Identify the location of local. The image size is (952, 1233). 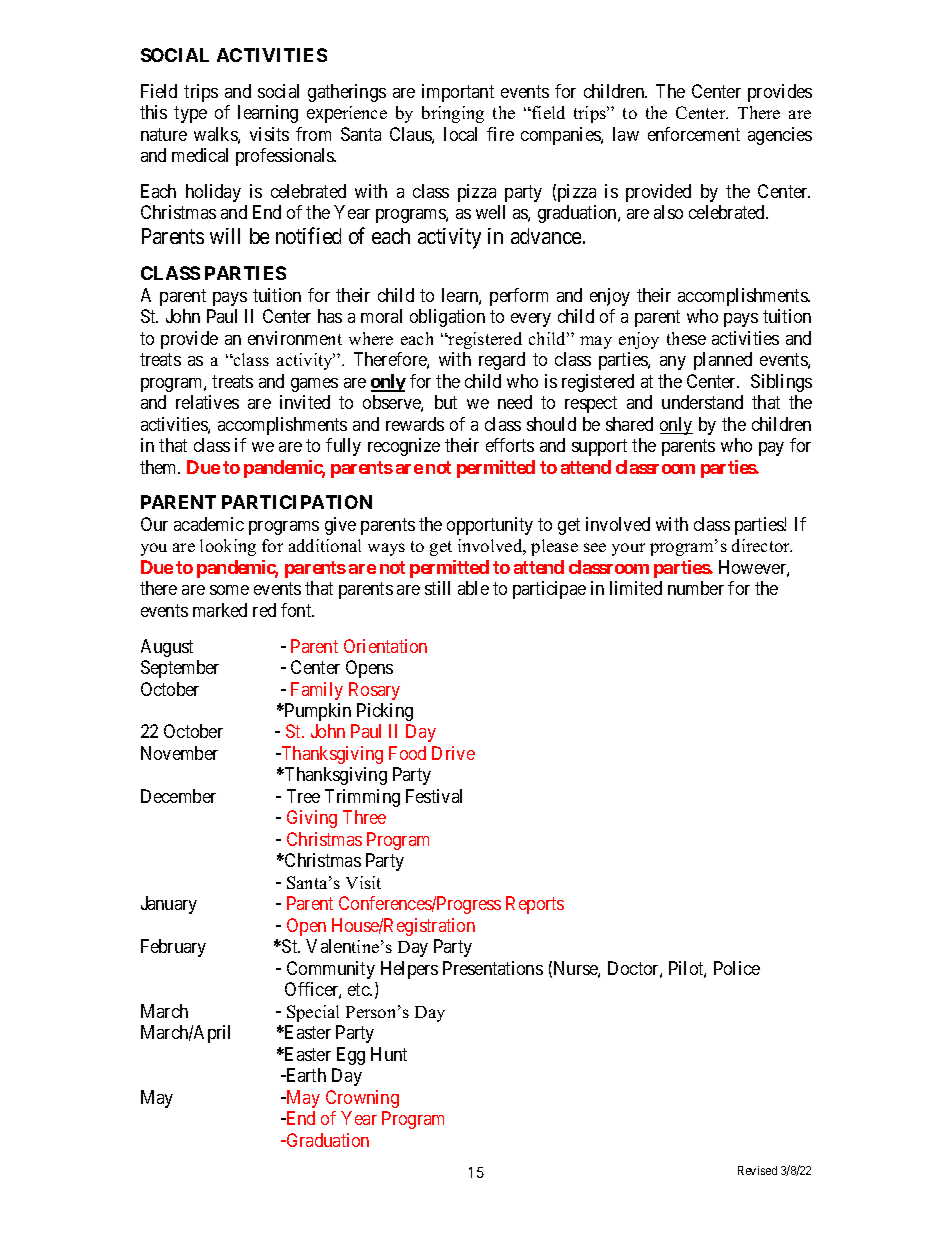
(460, 134).
